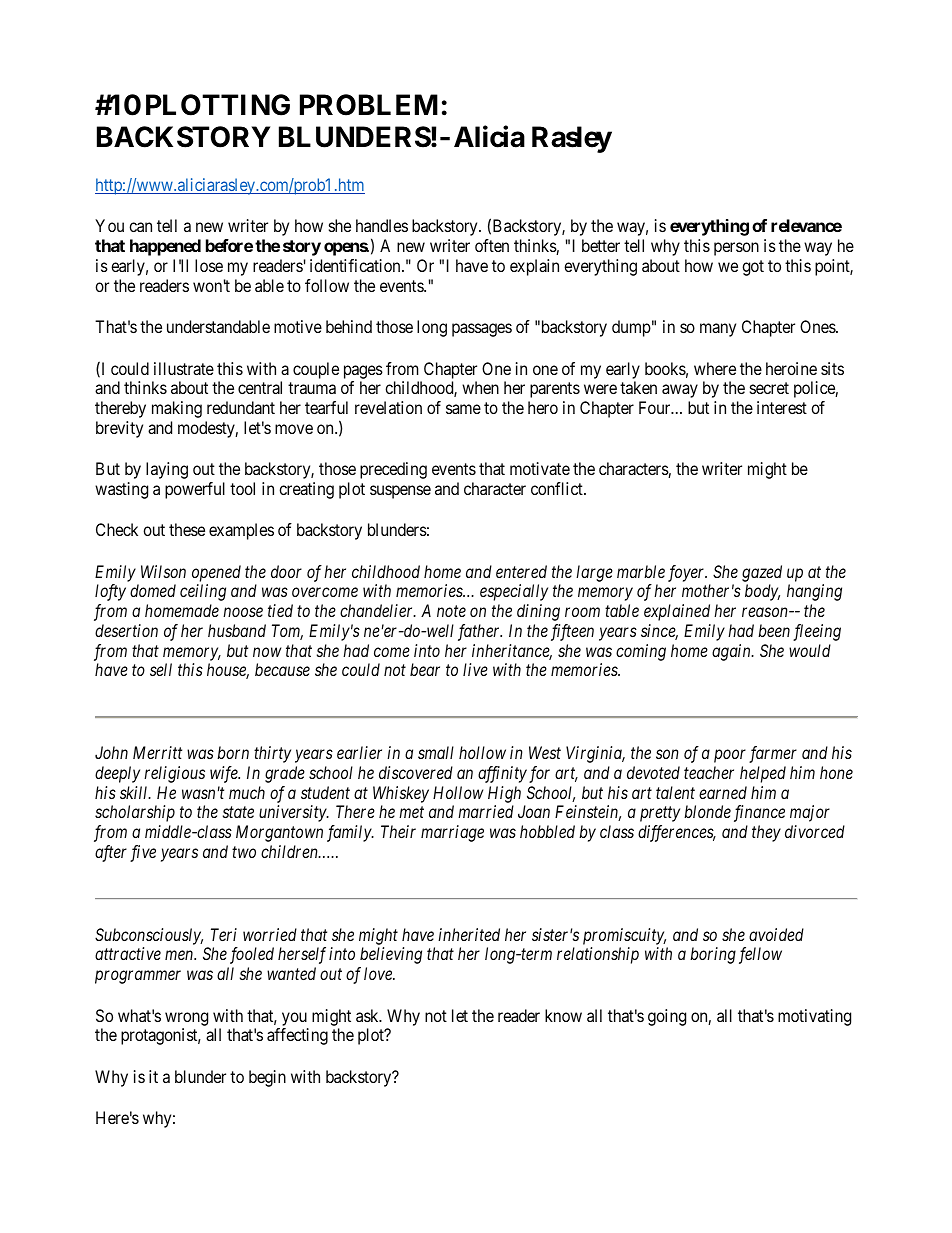 This screenshot has height=1233, width=952. Describe the element at coordinates (186, 1019) in the screenshot. I see `wrong` at that location.
